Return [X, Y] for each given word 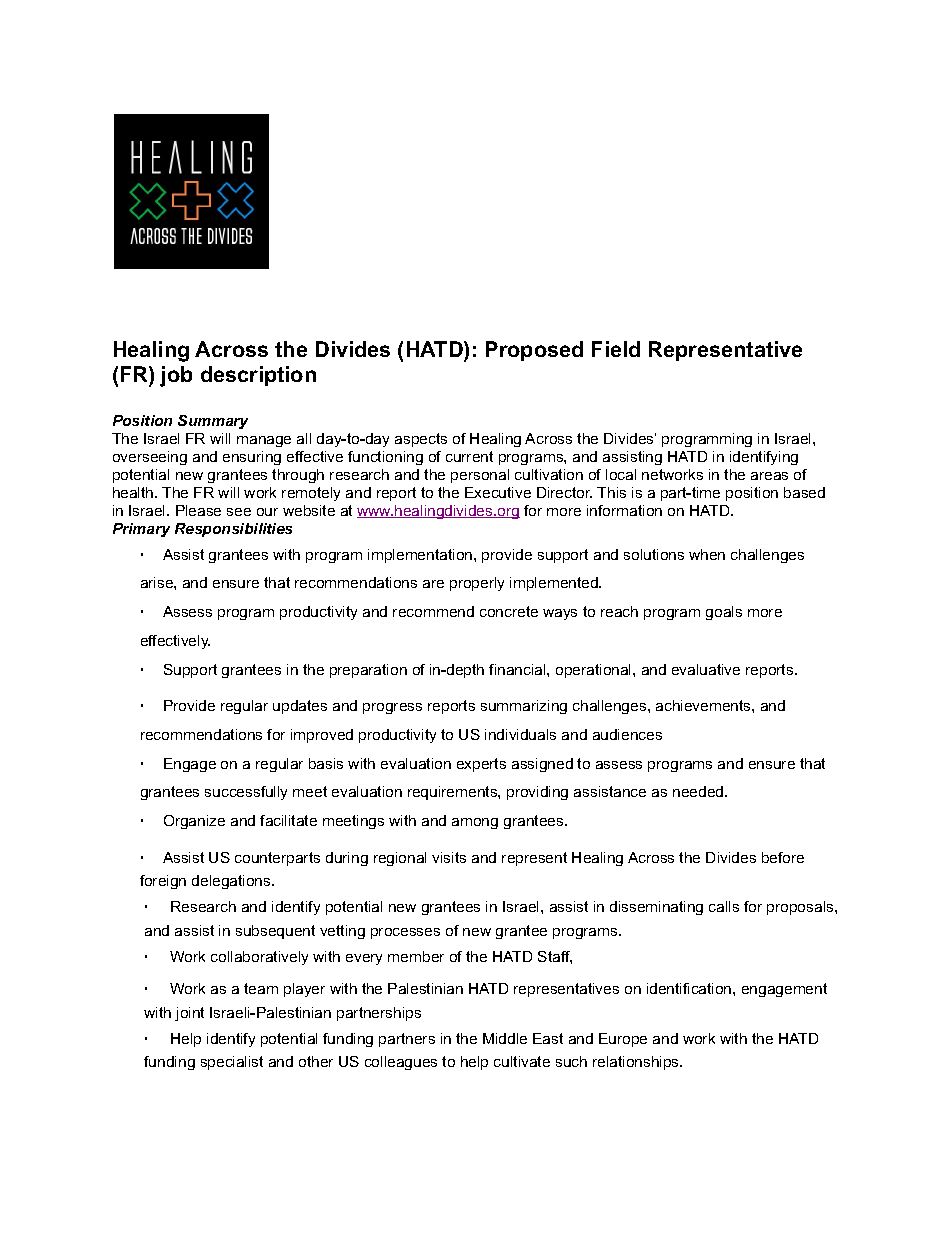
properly [477, 584]
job [176, 376]
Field [616, 349]
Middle [505, 1038]
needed [699, 791]
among [475, 823]
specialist [232, 1063]
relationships [637, 1063]
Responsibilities [233, 530]
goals [724, 613]
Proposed [534, 351]
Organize [194, 822]
